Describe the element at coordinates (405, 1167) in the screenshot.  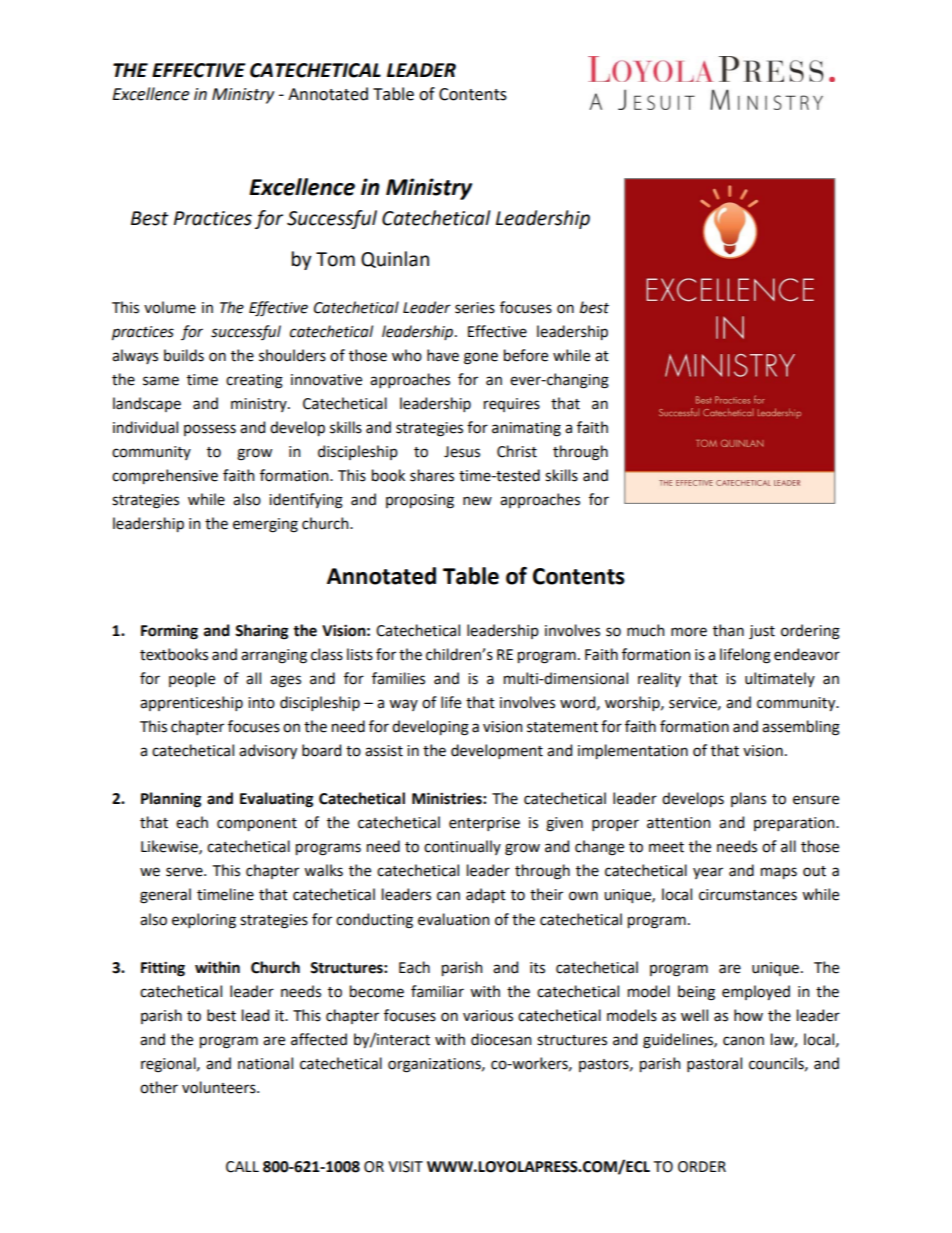
I see `VISIT` at that location.
